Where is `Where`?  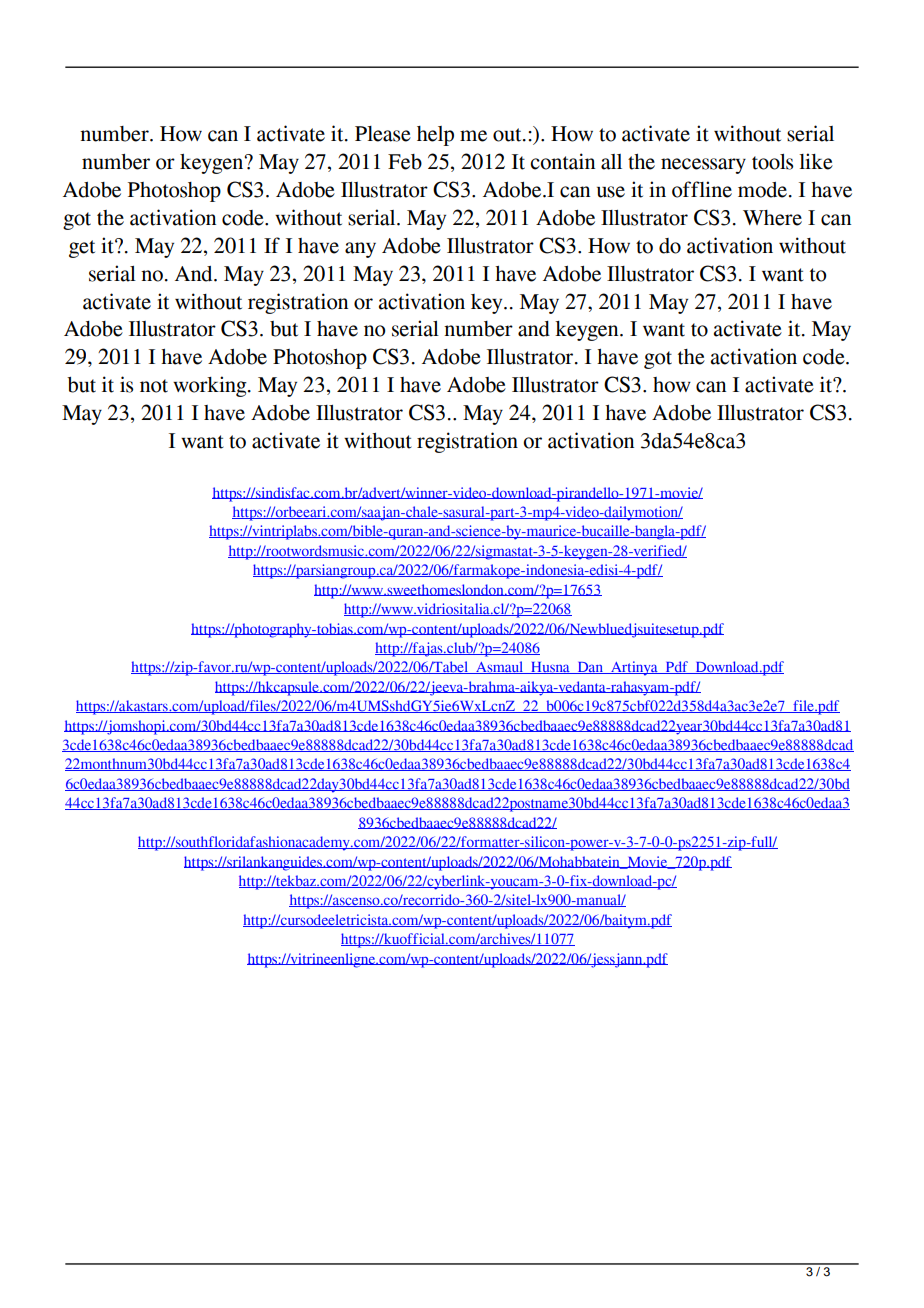
Where is located at coordinates (772, 218).
